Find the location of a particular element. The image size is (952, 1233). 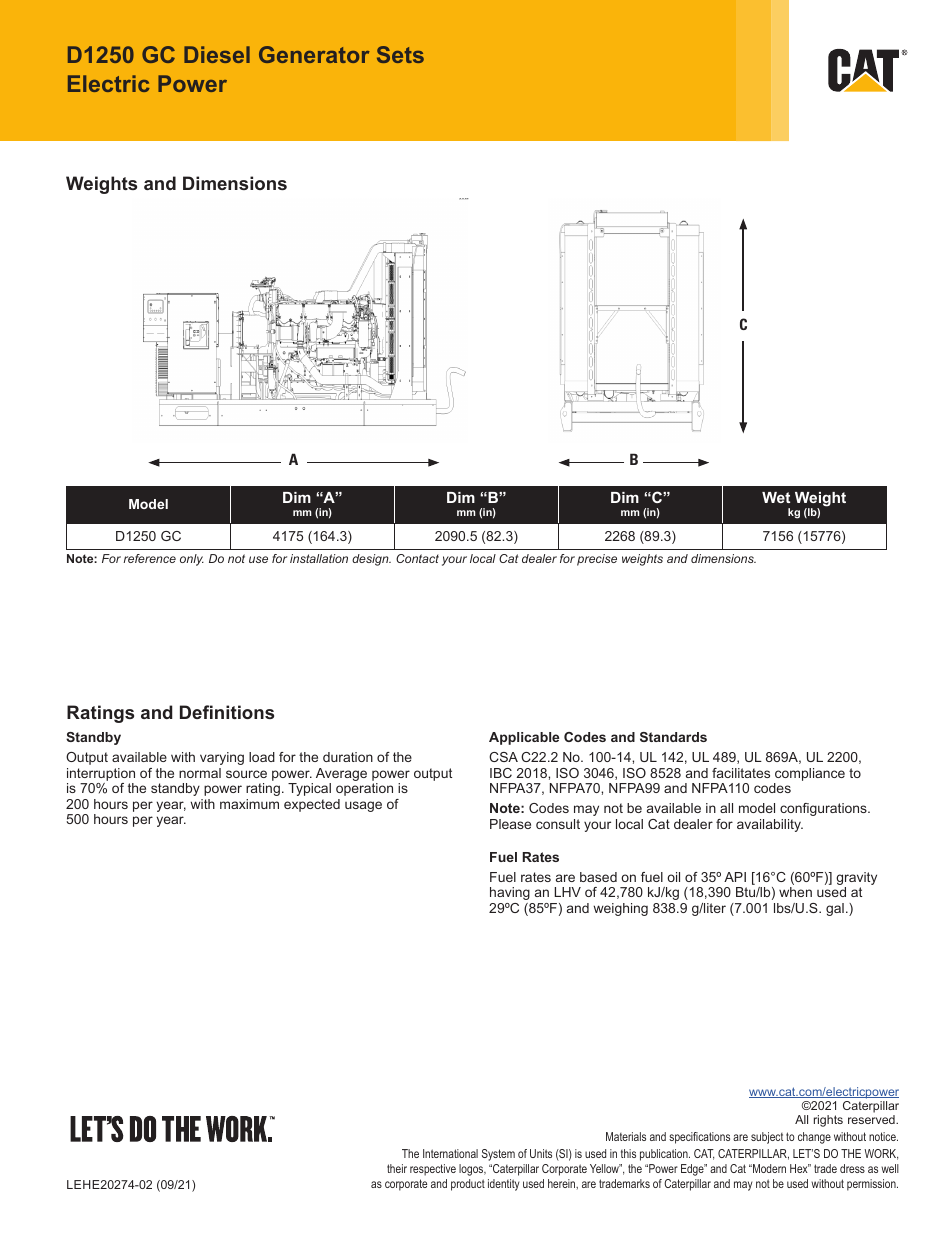

Wet is located at coordinates (776, 497).
